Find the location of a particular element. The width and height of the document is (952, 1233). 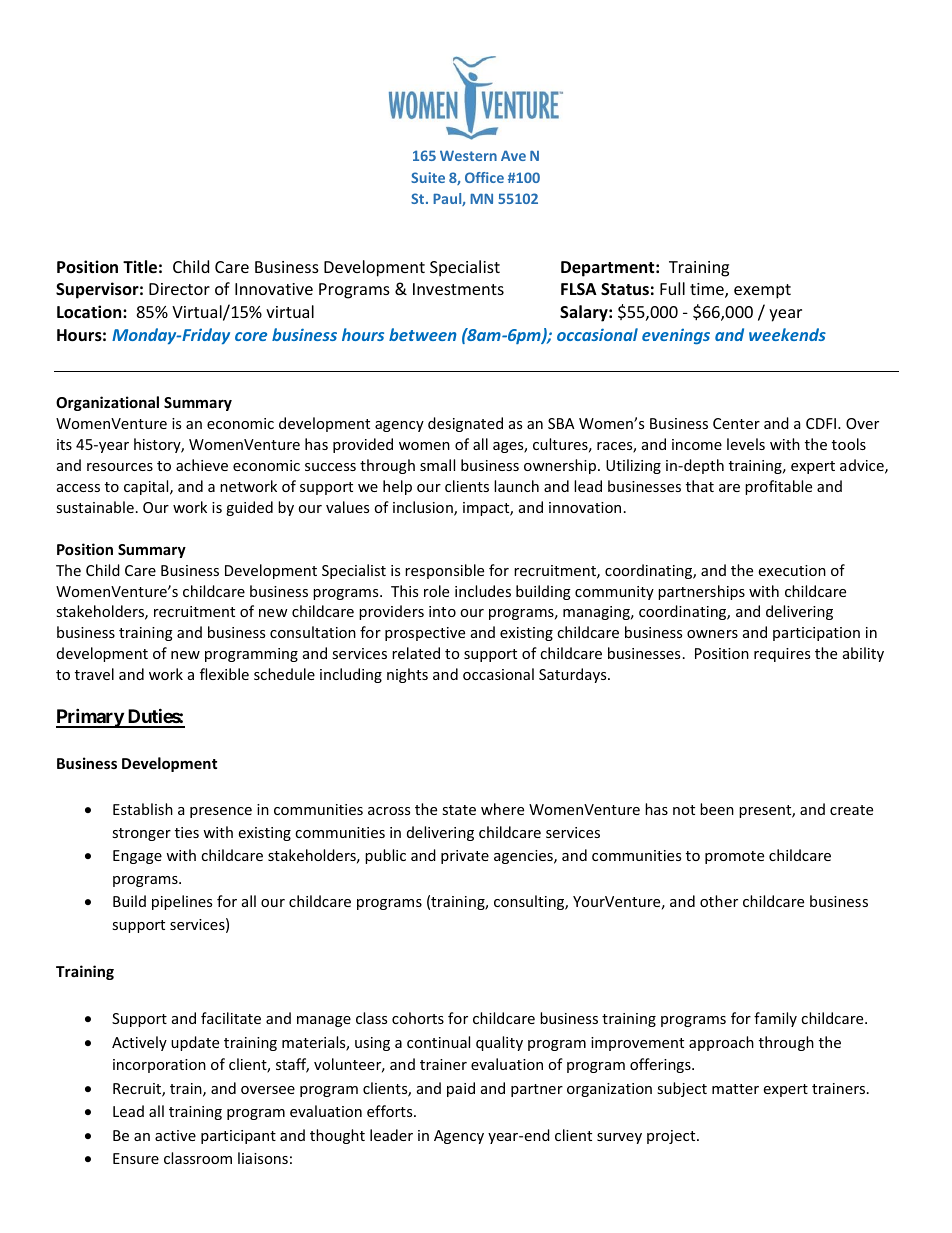

Office is located at coordinates (484, 177).
